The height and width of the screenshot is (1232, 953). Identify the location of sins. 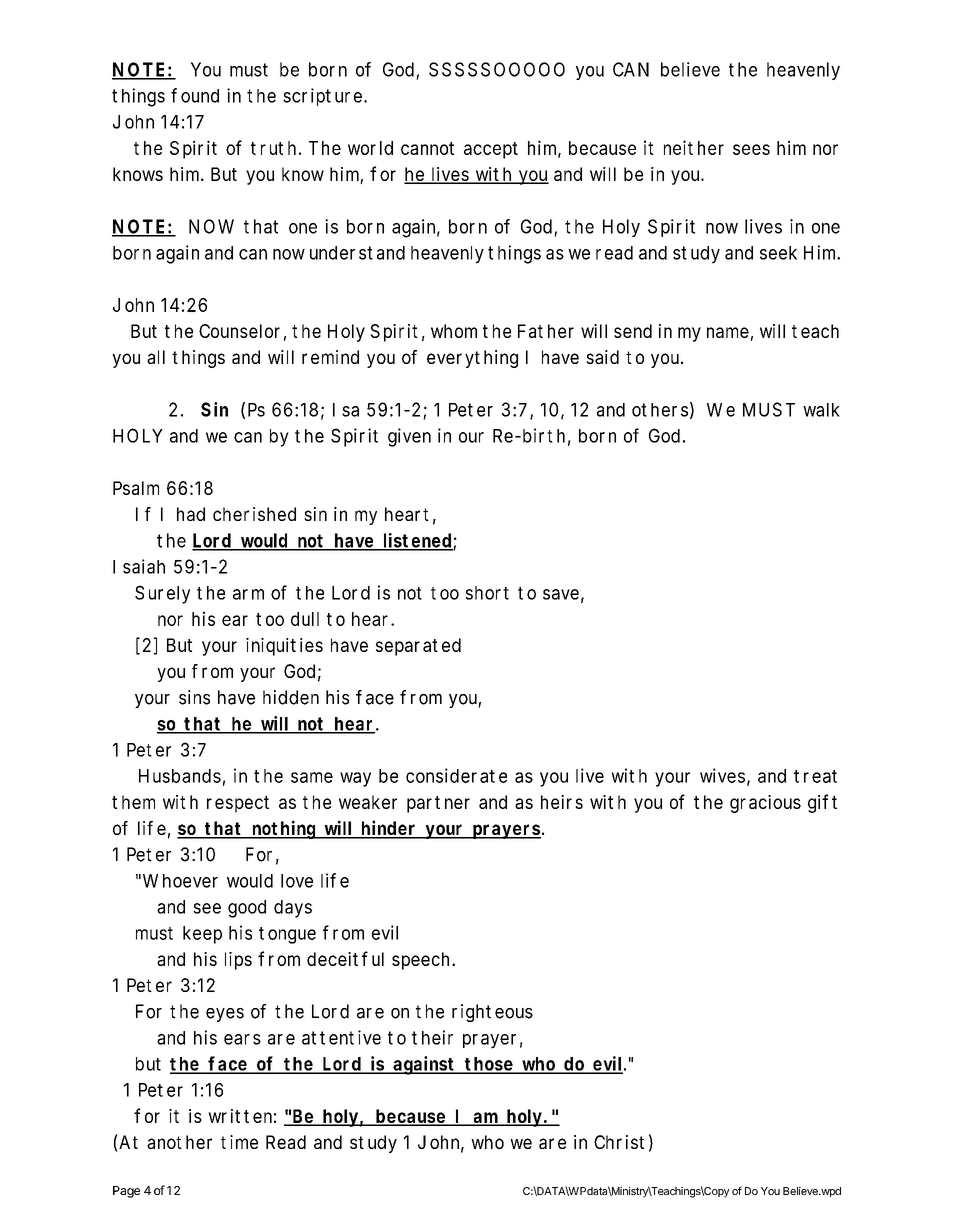
(194, 697).
